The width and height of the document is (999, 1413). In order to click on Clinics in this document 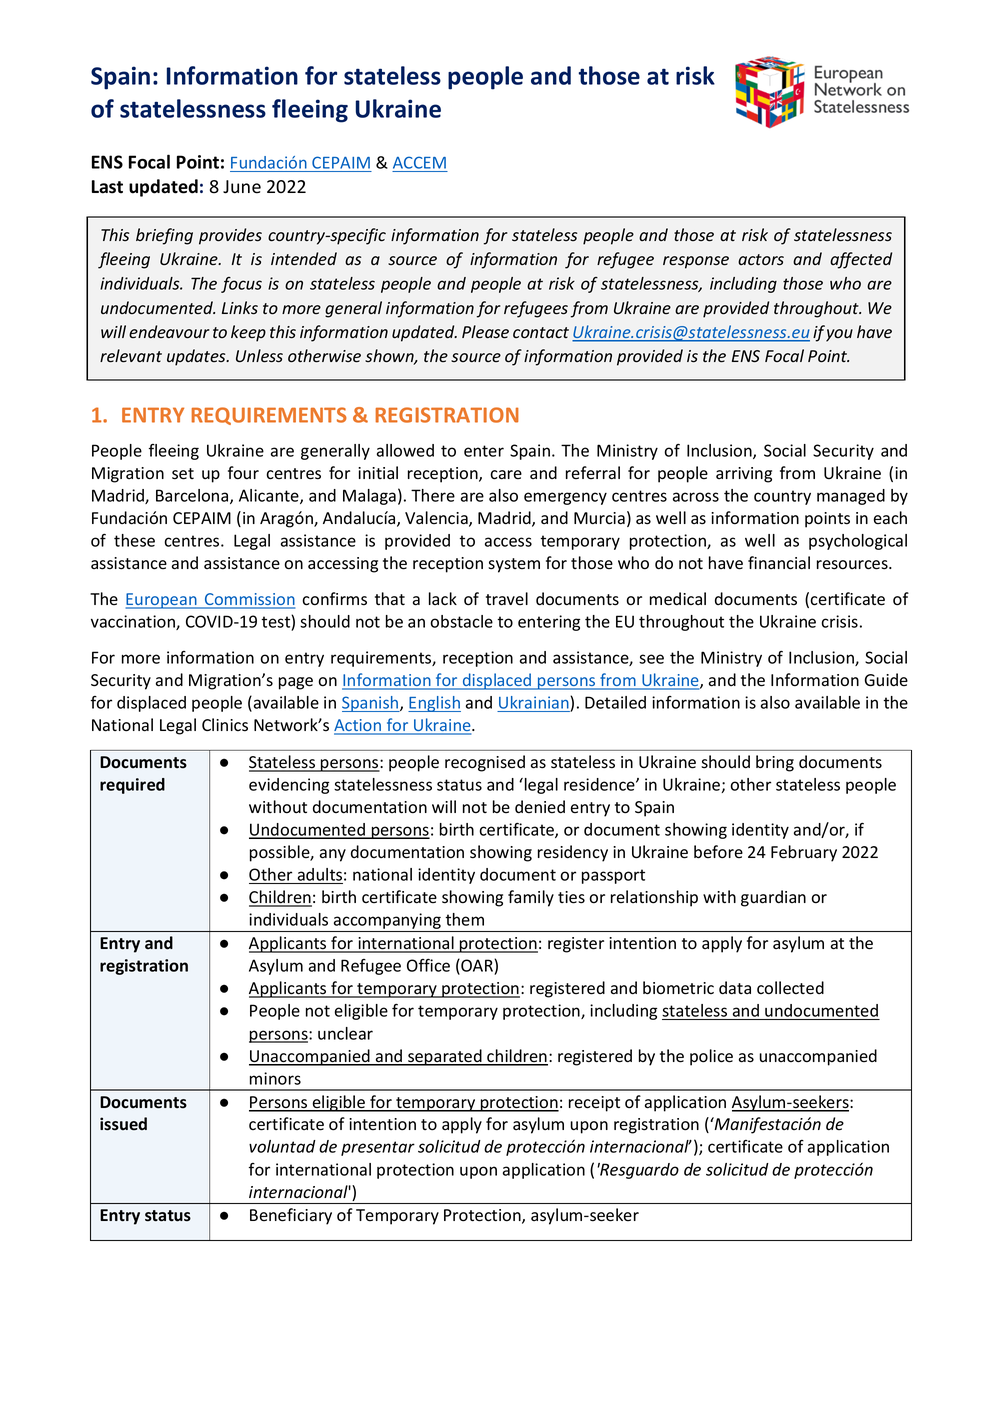, I will do `click(225, 725)`.
